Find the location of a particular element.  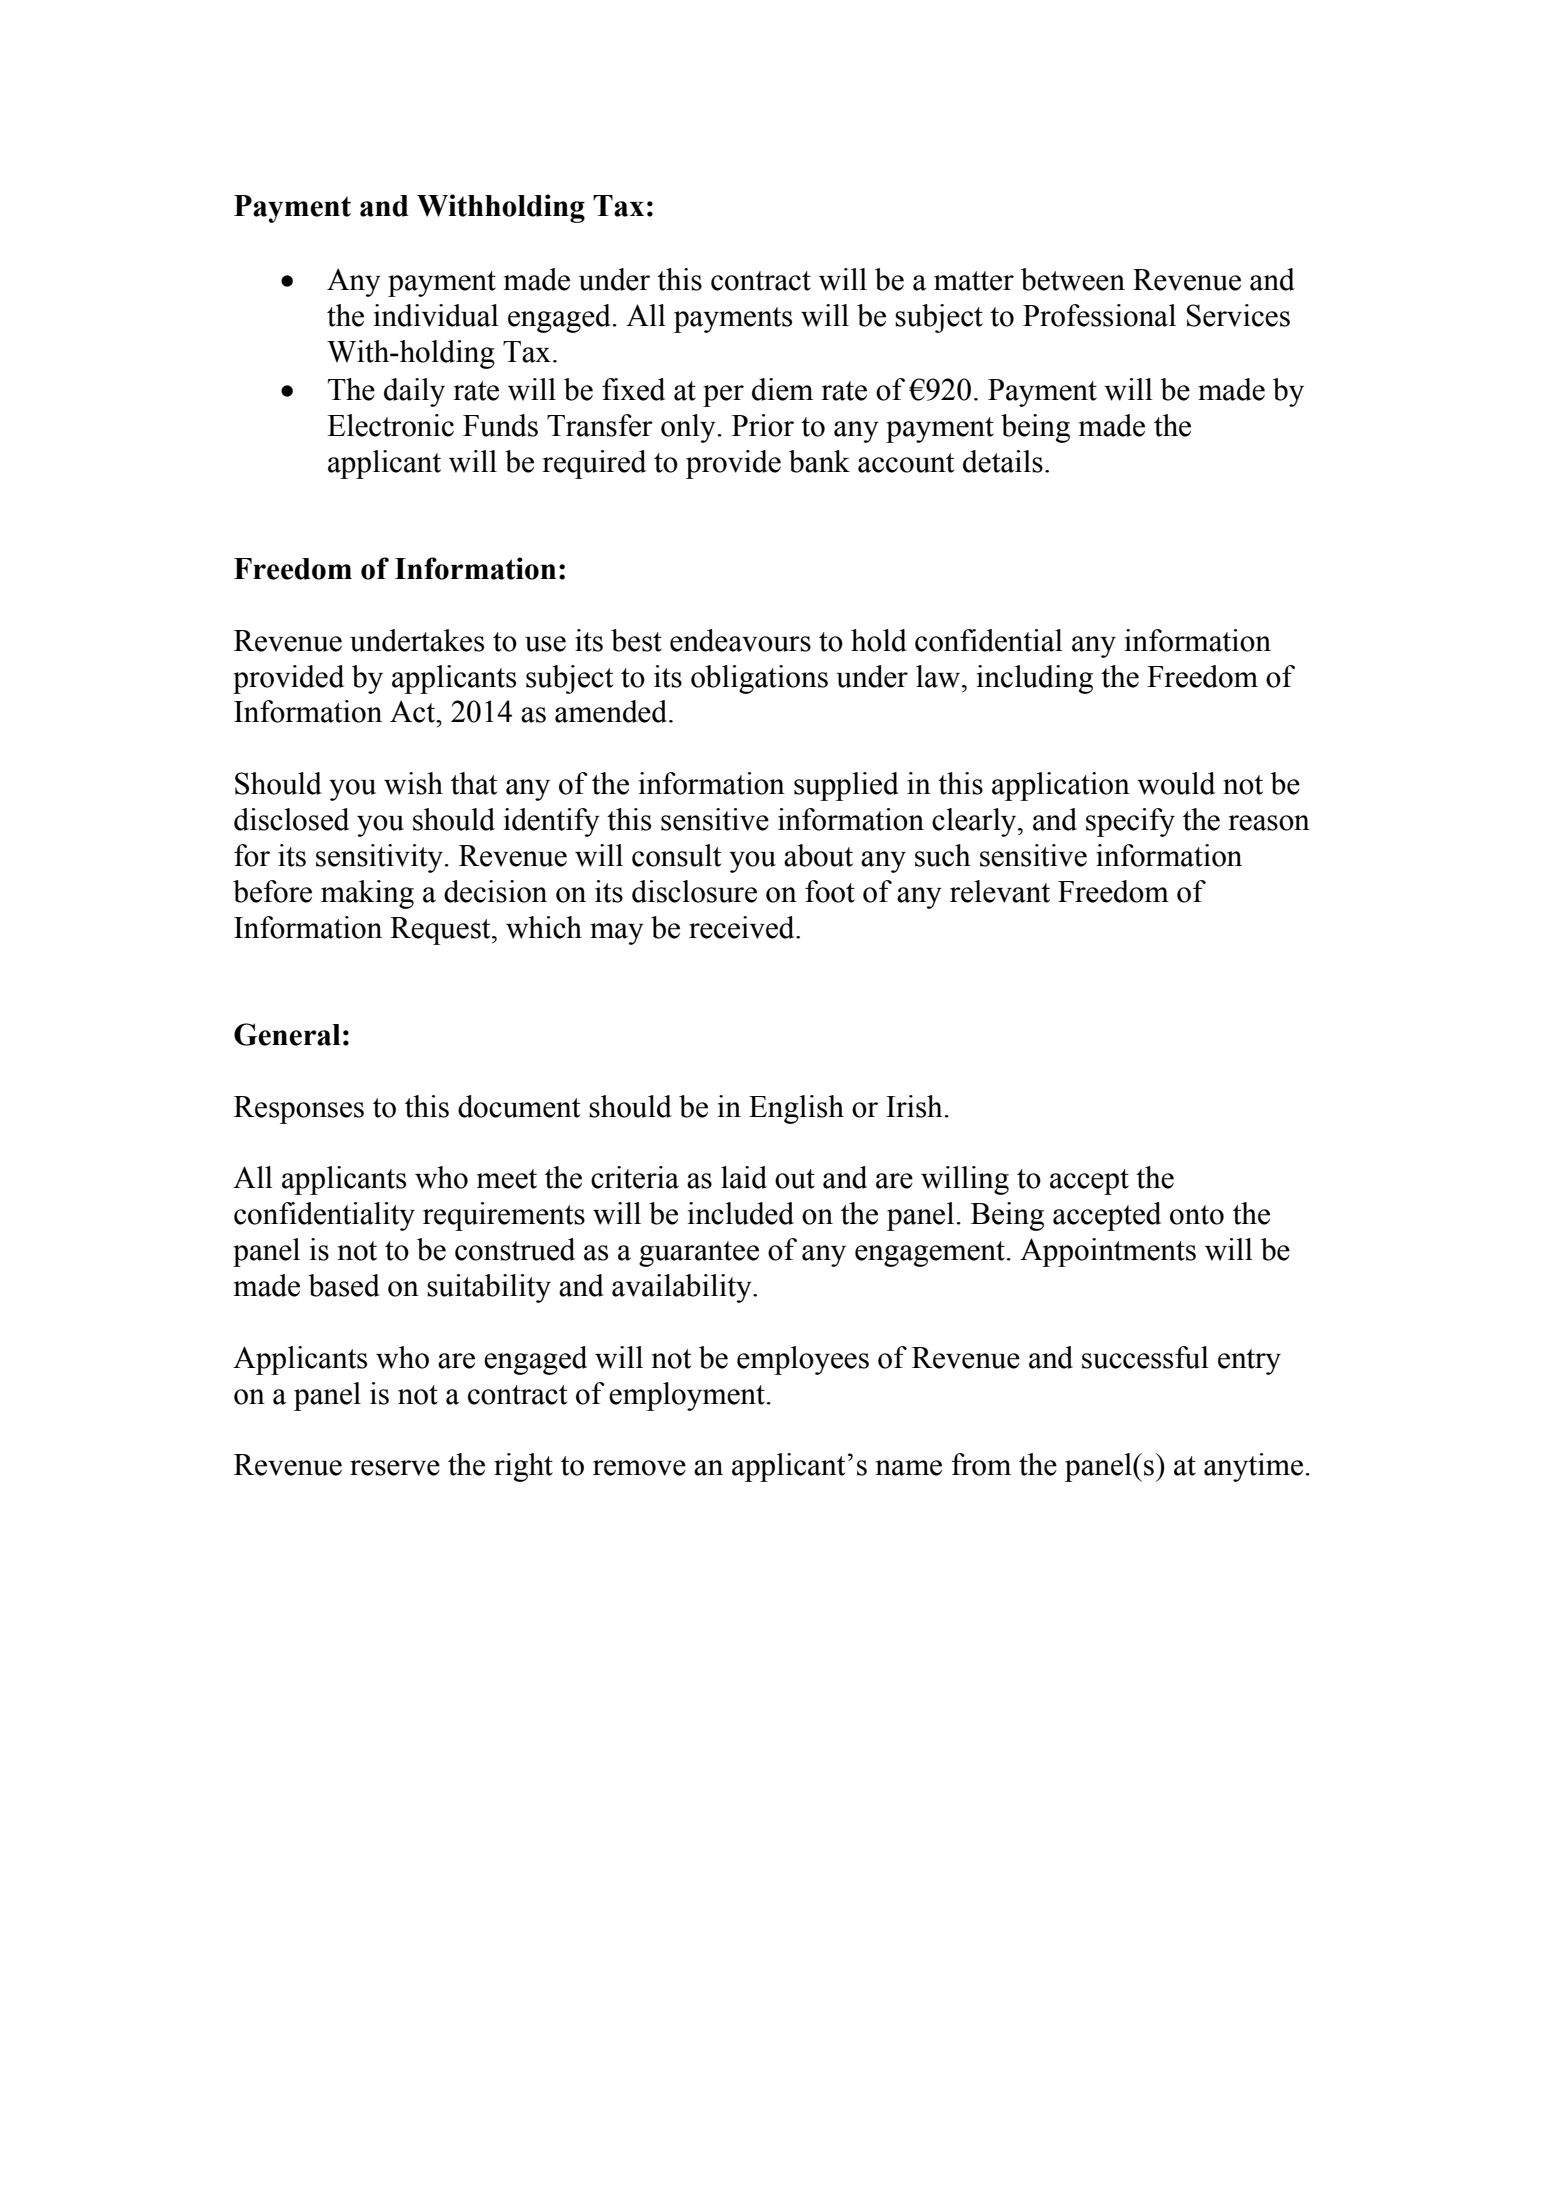

reserve is located at coordinates (395, 1468).
